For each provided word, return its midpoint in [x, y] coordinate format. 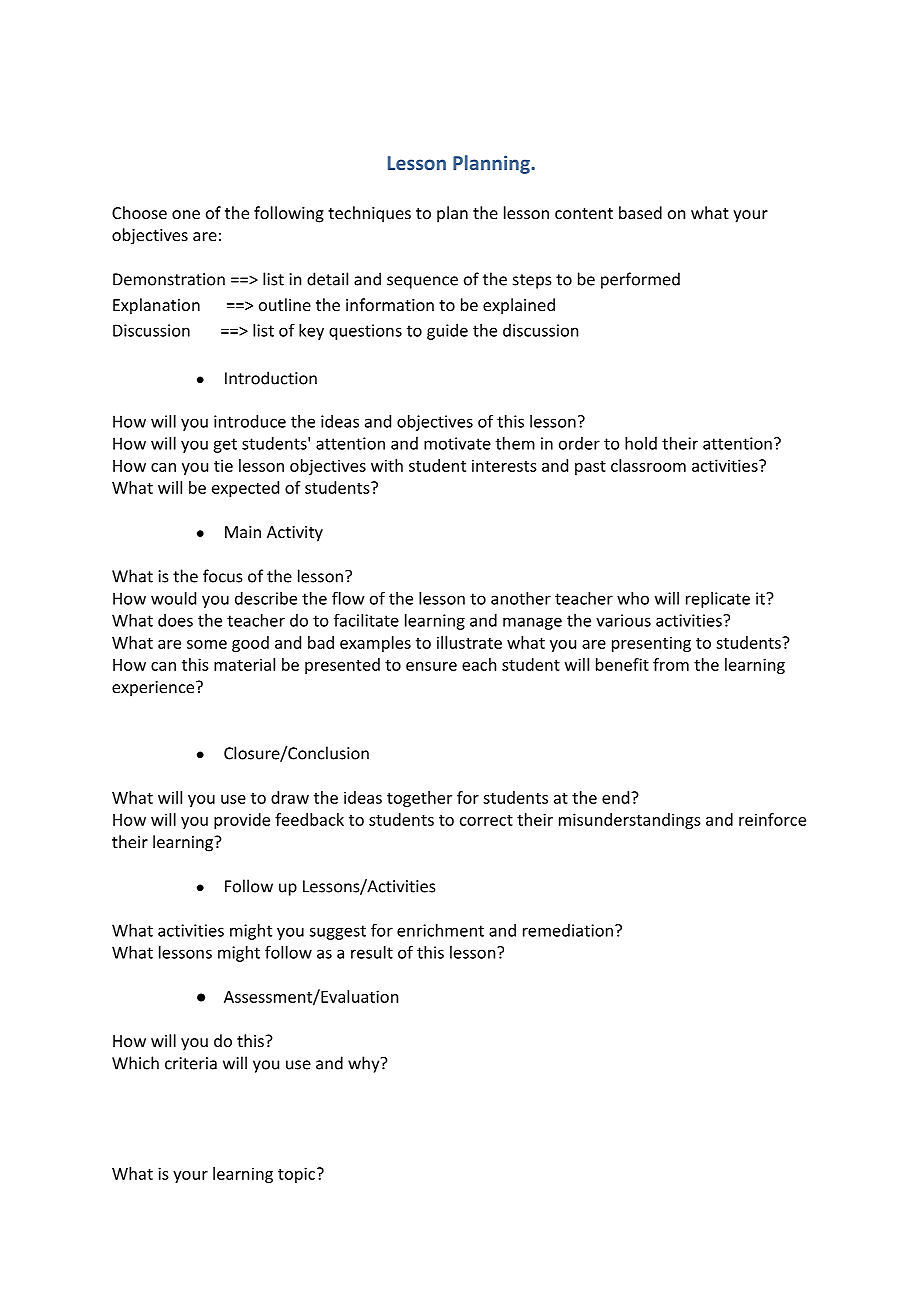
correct [486, 820]
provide [242, 821]
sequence [422, 282]
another [521, 598]
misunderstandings [630, 821]
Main [243, 532]
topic [296, 1175]
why [363, 1064]
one [186, 214]
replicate [718, 600]
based [640, 212]
